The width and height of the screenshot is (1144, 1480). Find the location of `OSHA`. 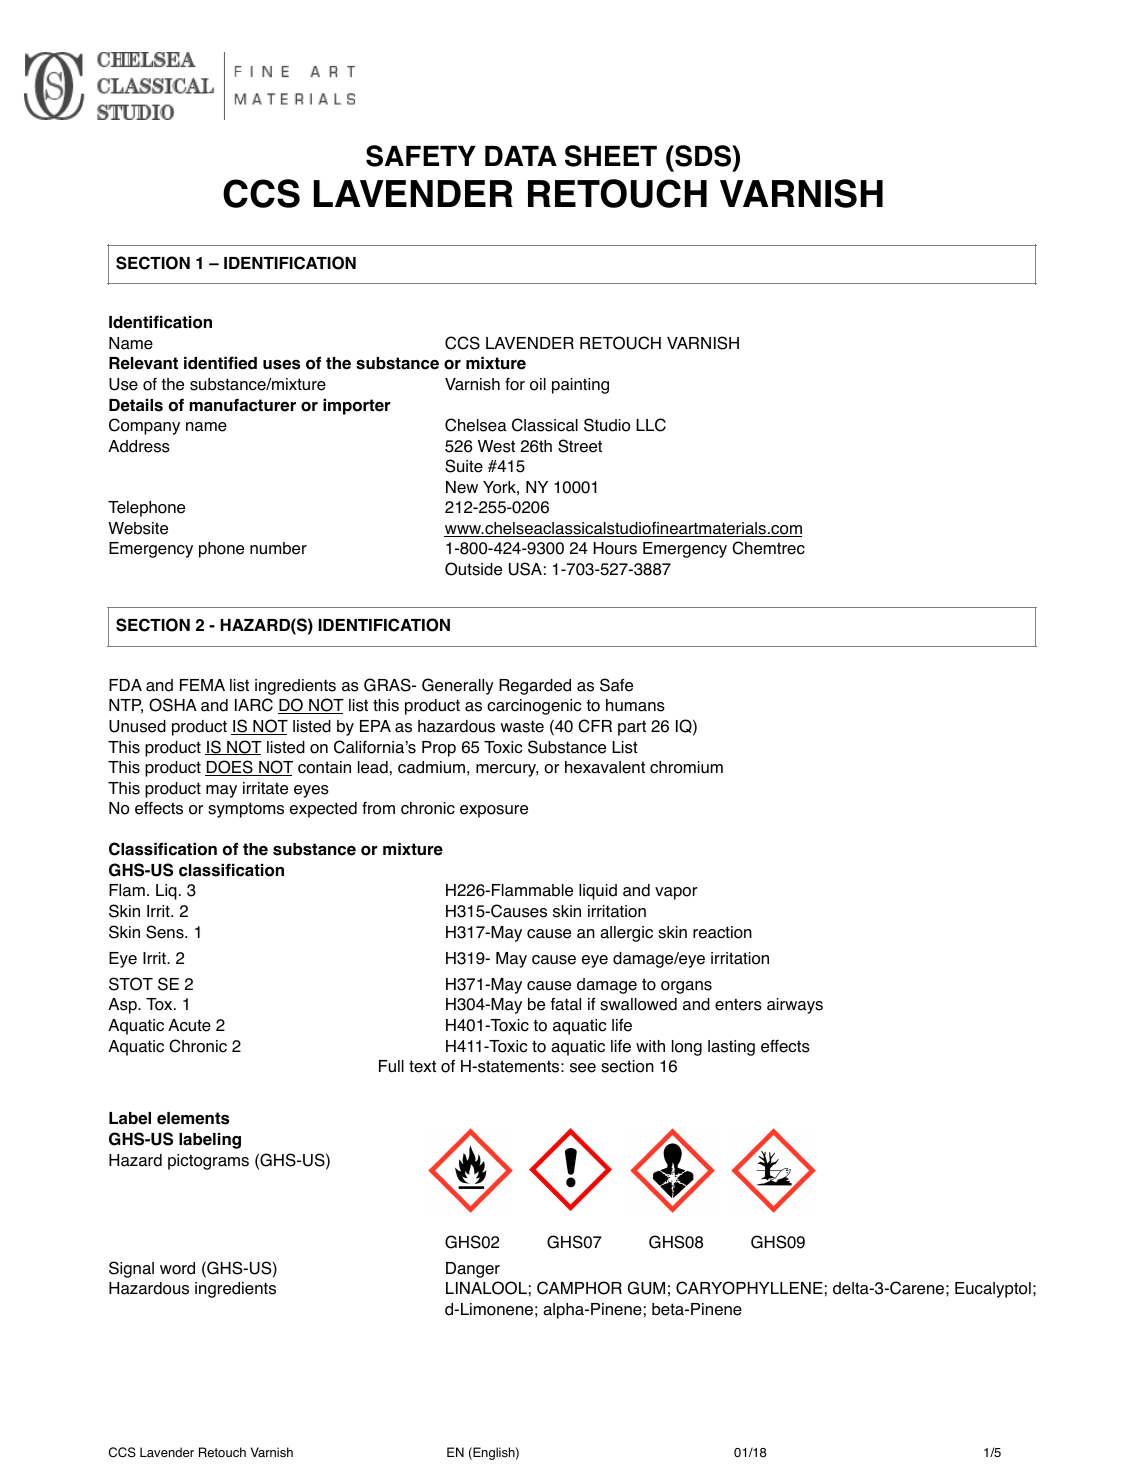

OSHA is located at coordinates (173, 705).
